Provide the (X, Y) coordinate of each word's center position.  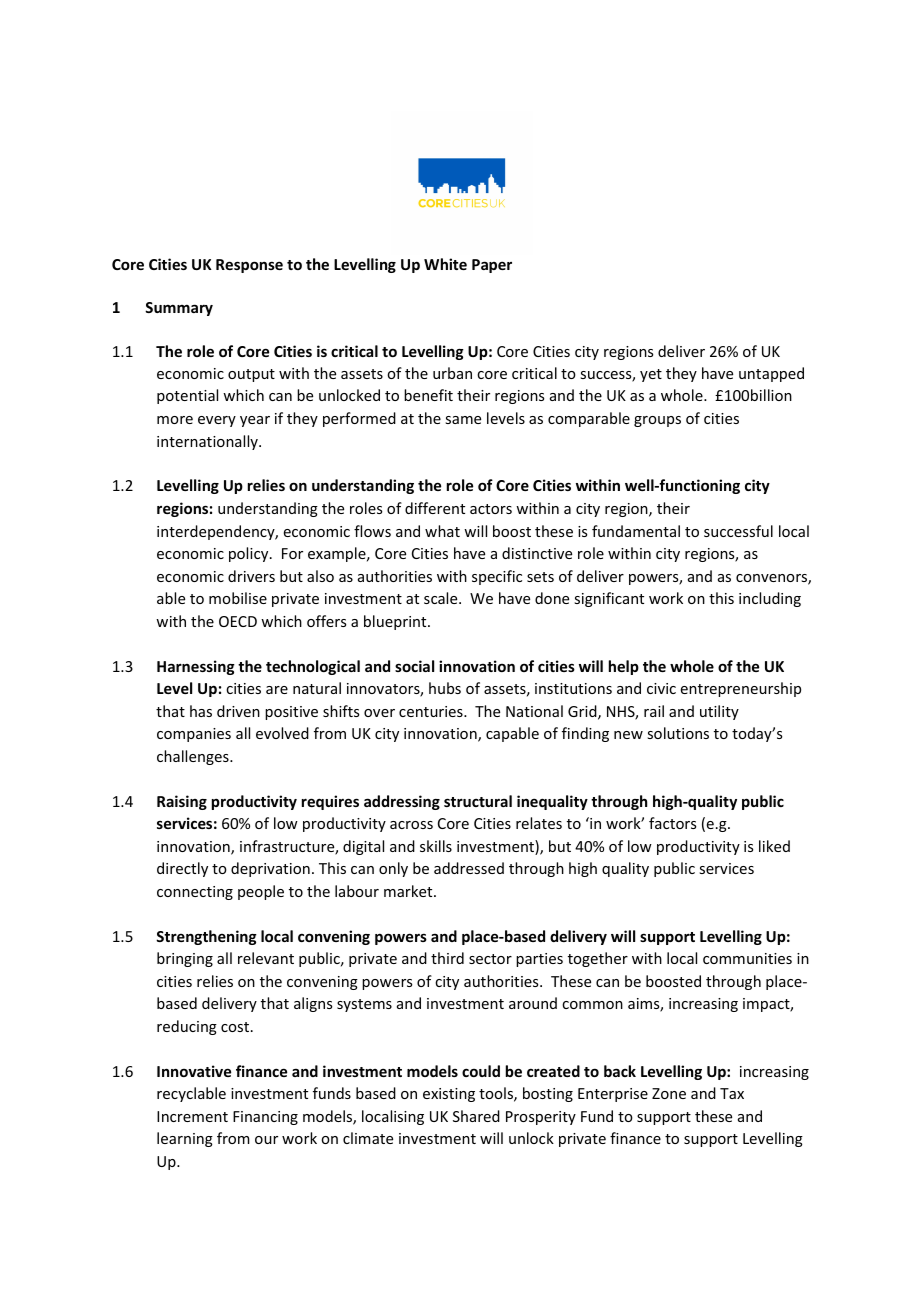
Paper (492, 266)
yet (651, 375)
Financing (265, 1118)
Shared (476, 1116)
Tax (732, 1093)
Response (249, 266)
